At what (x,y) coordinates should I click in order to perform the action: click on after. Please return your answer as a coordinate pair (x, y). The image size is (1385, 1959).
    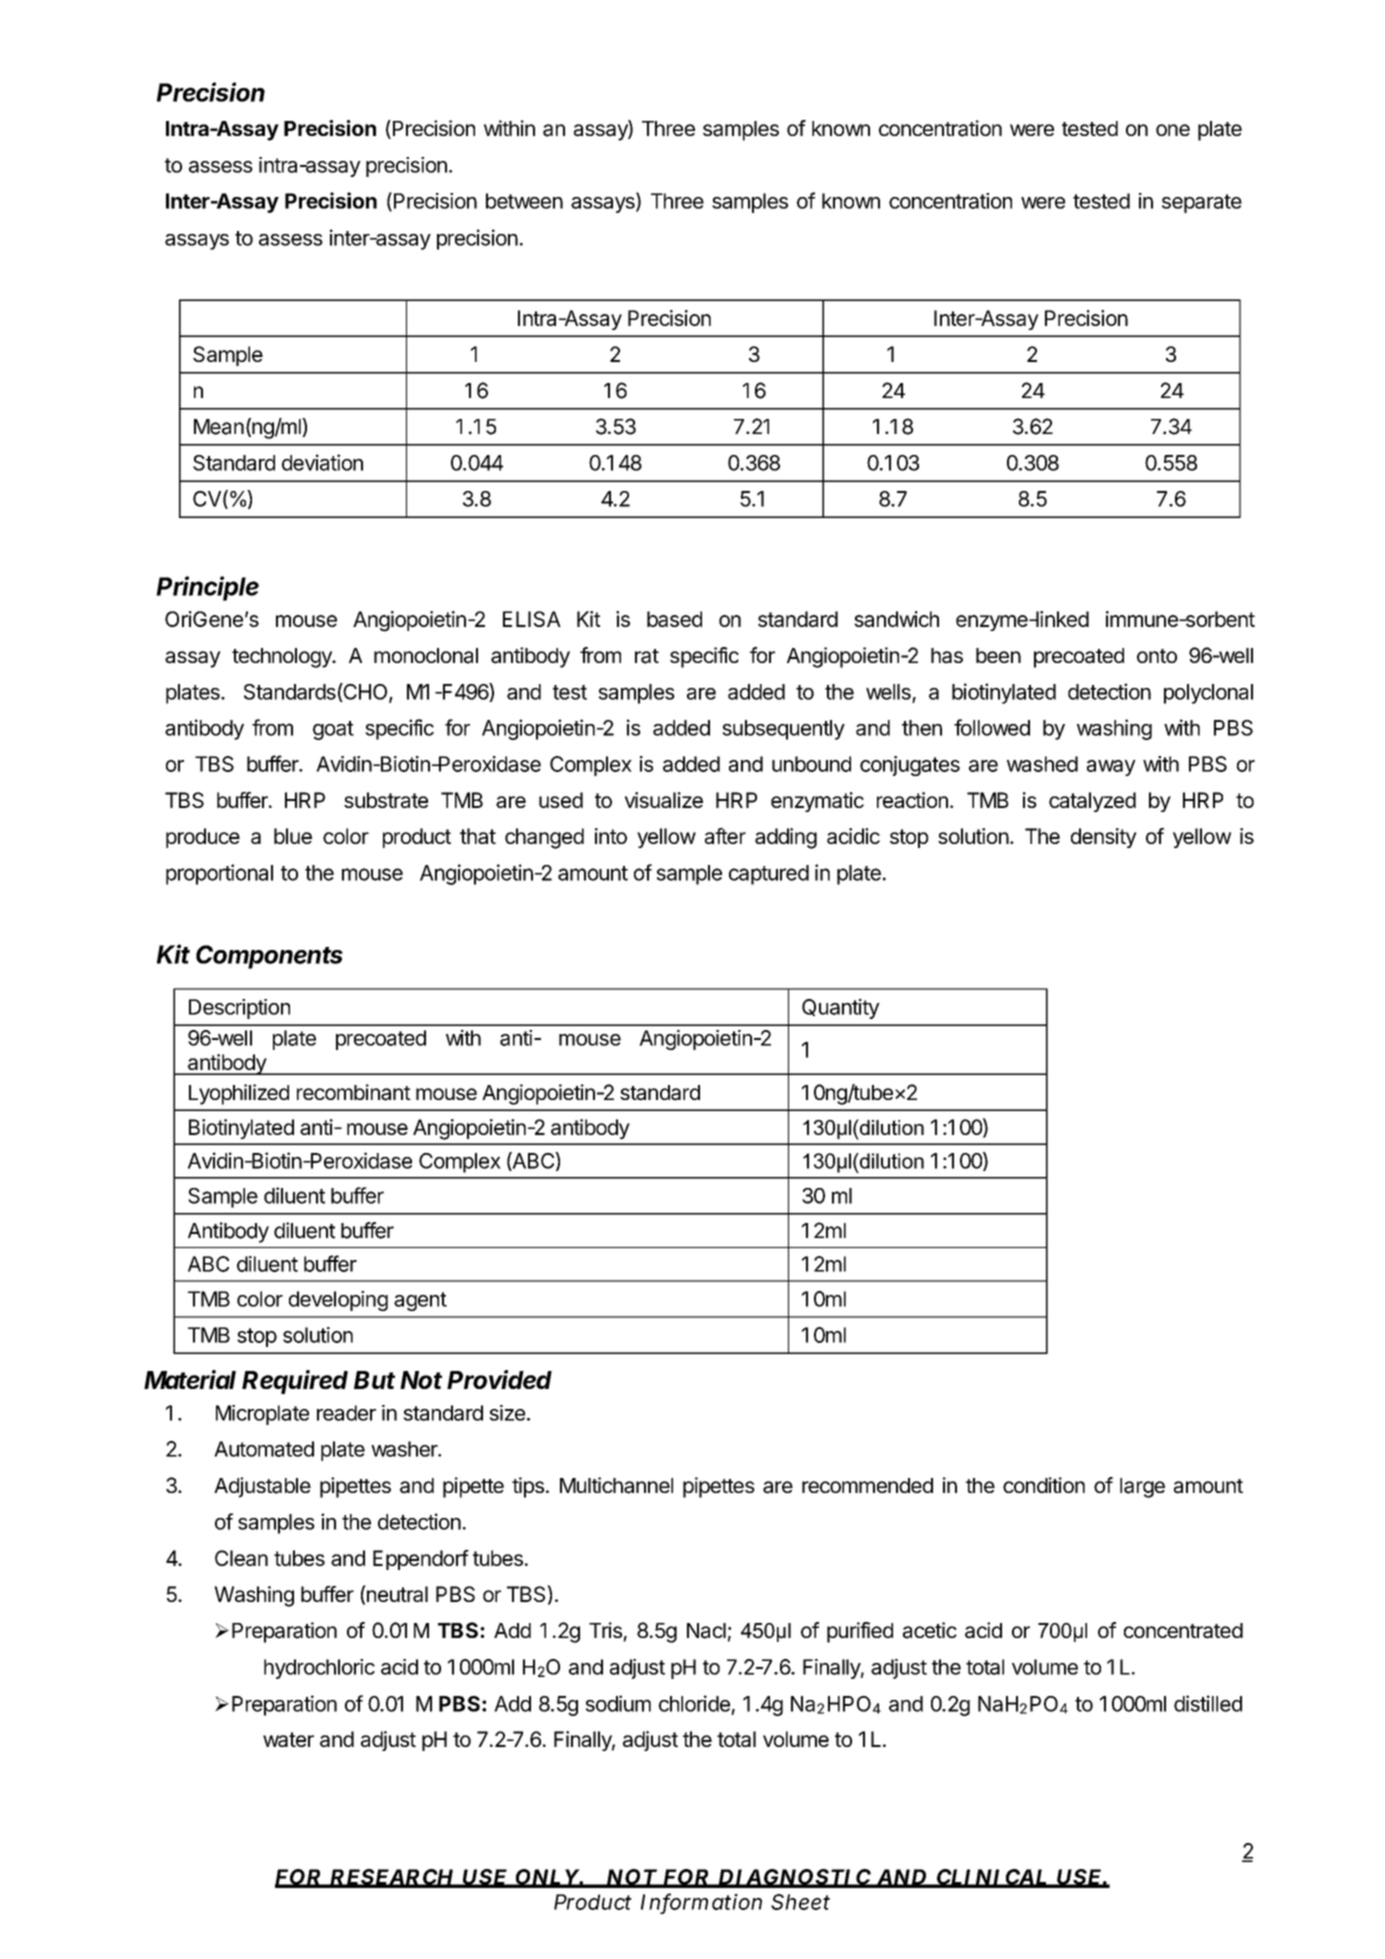
    Looking at the image, I should click on (725, 836).
